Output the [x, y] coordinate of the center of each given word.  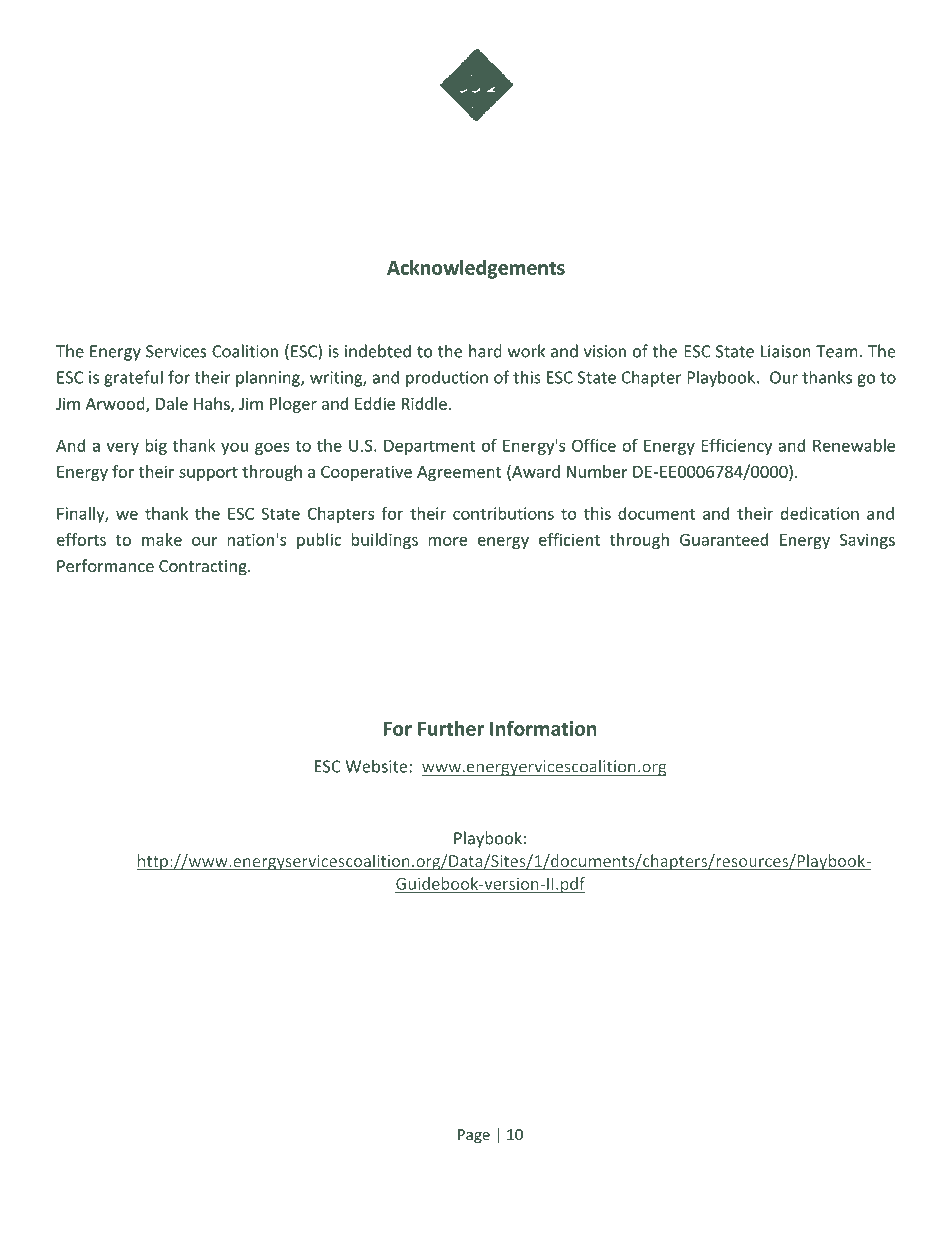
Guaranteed [724, 539]
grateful [133, 378]
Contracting [204, 568]
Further [451, 728]
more [447, 541]
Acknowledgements [476, 269]
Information [543, 728]
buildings [384, 541]
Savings [867, 541]
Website [378, 766]
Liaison [786, 351]
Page [474, 1136]
